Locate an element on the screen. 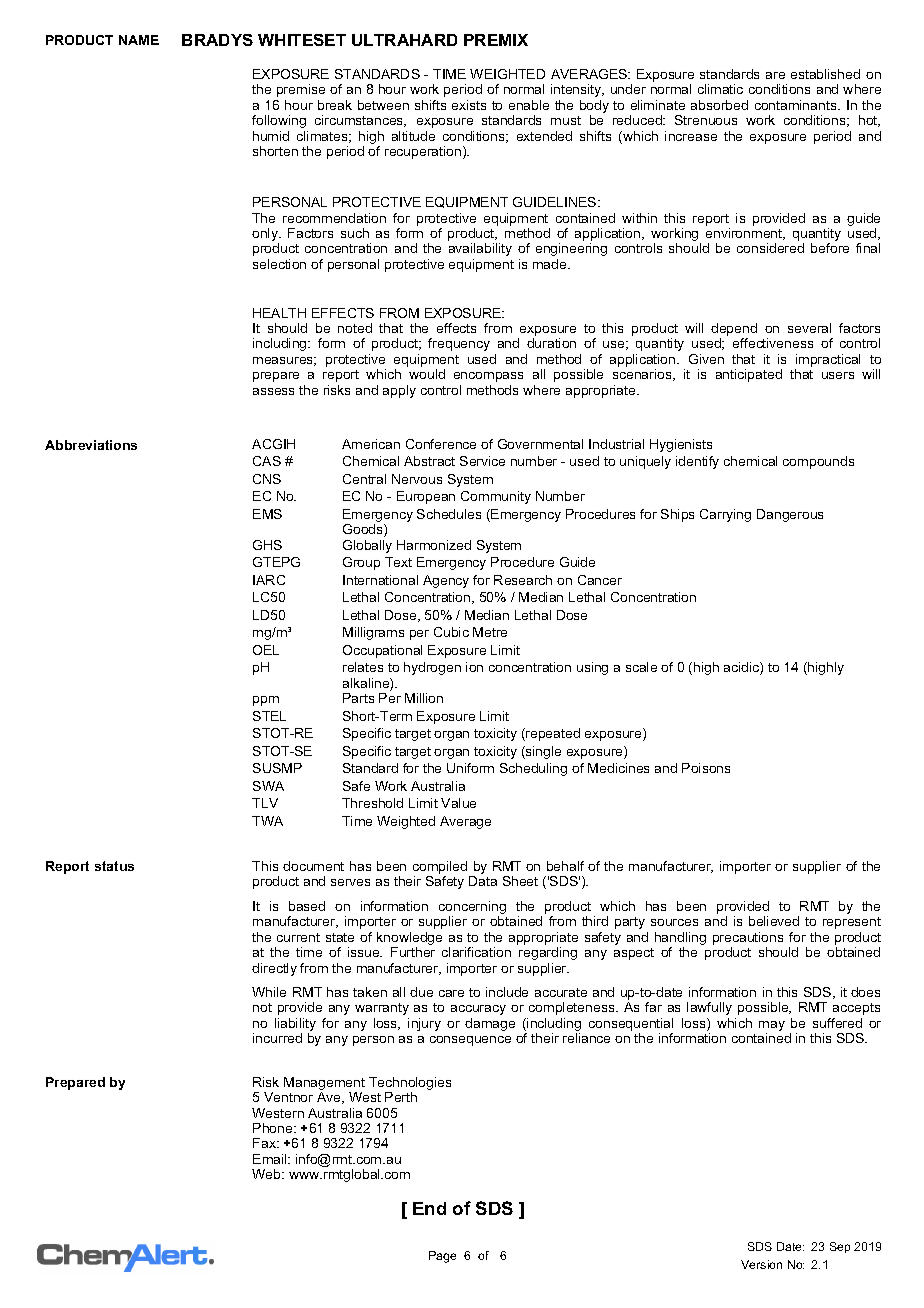 This screenshot has width=924, height=1308. exists is located at coordinates (469, 105).
